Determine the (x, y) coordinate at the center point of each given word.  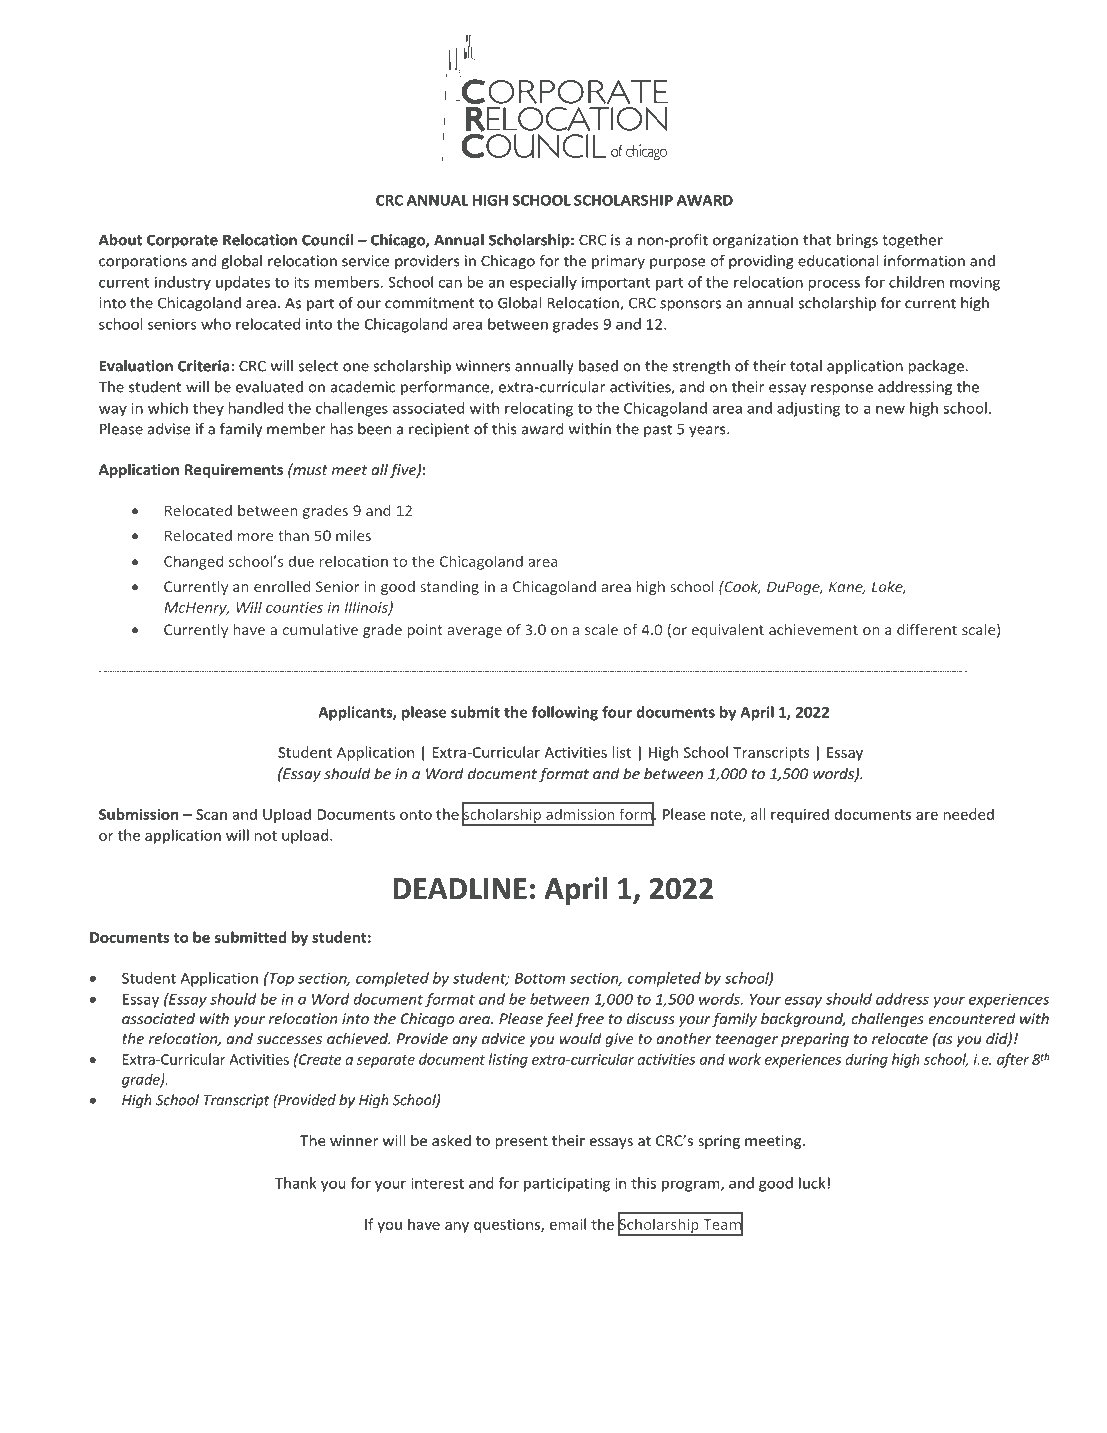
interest (437, 1183)
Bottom (540, 978)
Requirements (234, 471)
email (568, 1224)
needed (968, 814)
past (658, 430)
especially (543, 283)
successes (289, 1040)
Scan (211, 814)
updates (243, 283)
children (916, 282)
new (890, 409)
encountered (972, 1018)
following (565, 713)
